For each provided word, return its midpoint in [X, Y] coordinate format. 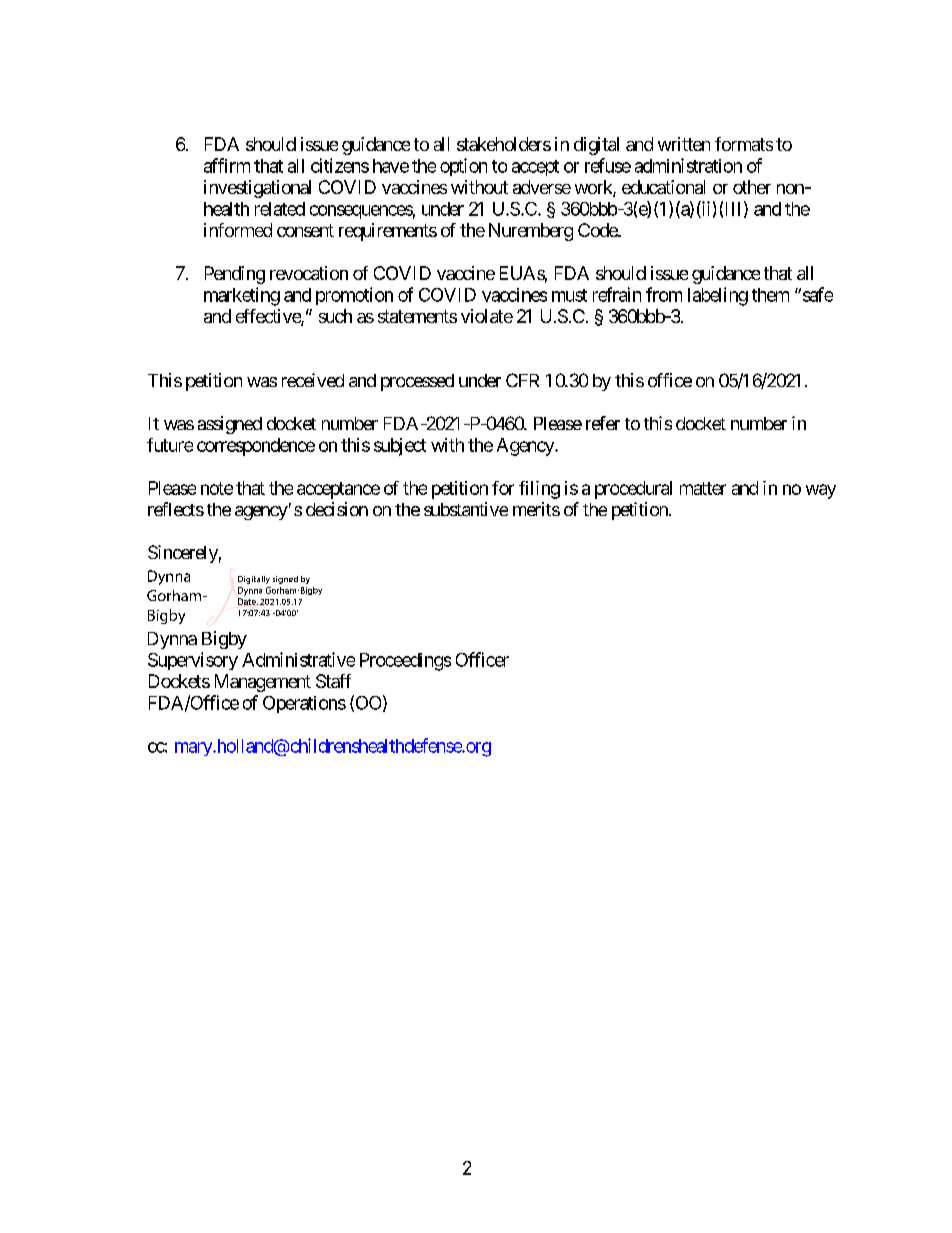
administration [688, 165]
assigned [230, 425]
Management [263, 683]
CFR [522, 380]
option [463, 167]
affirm [227, 165]
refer [603, 423]
